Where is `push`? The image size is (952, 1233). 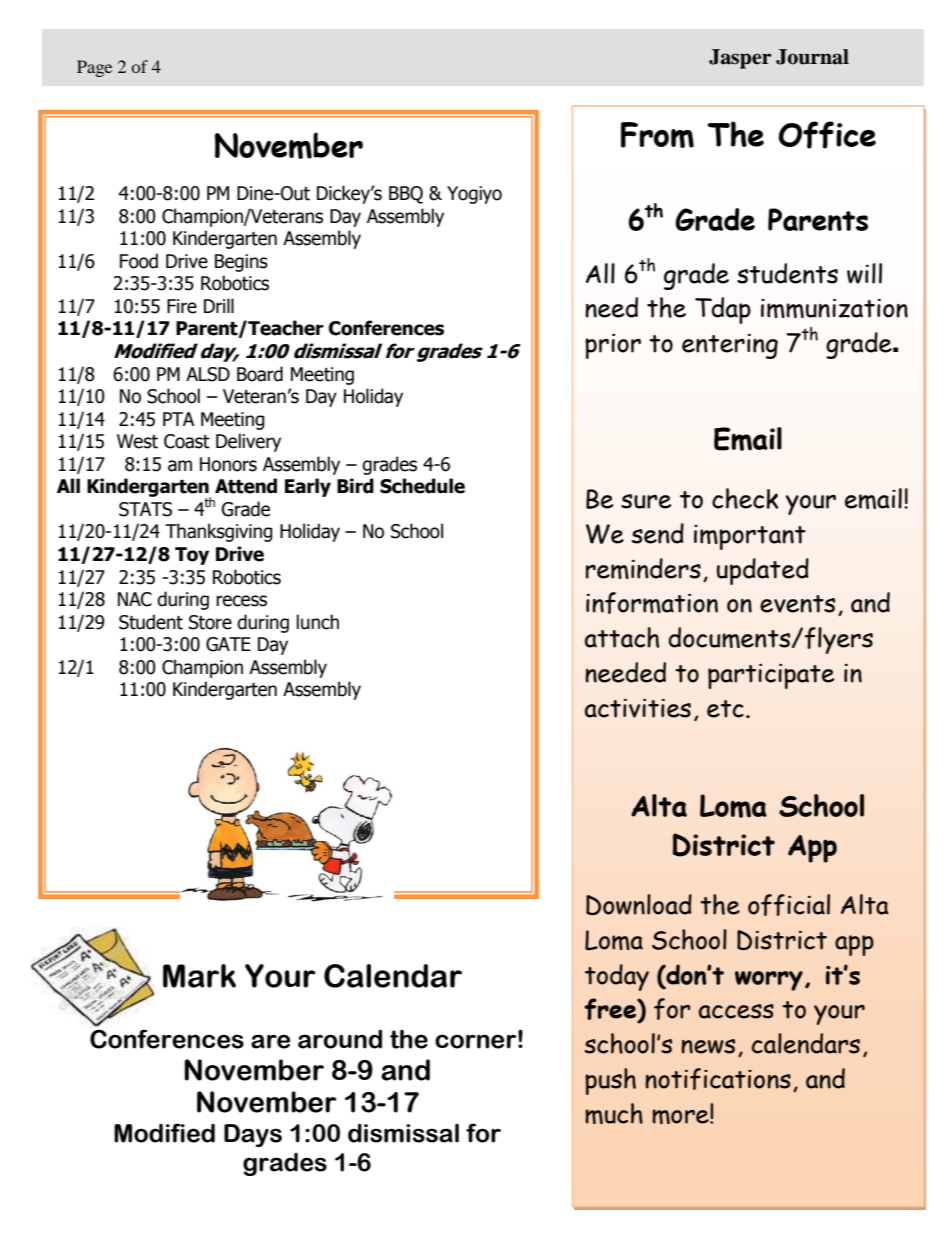
push is located at coordinates (610, 1081).
